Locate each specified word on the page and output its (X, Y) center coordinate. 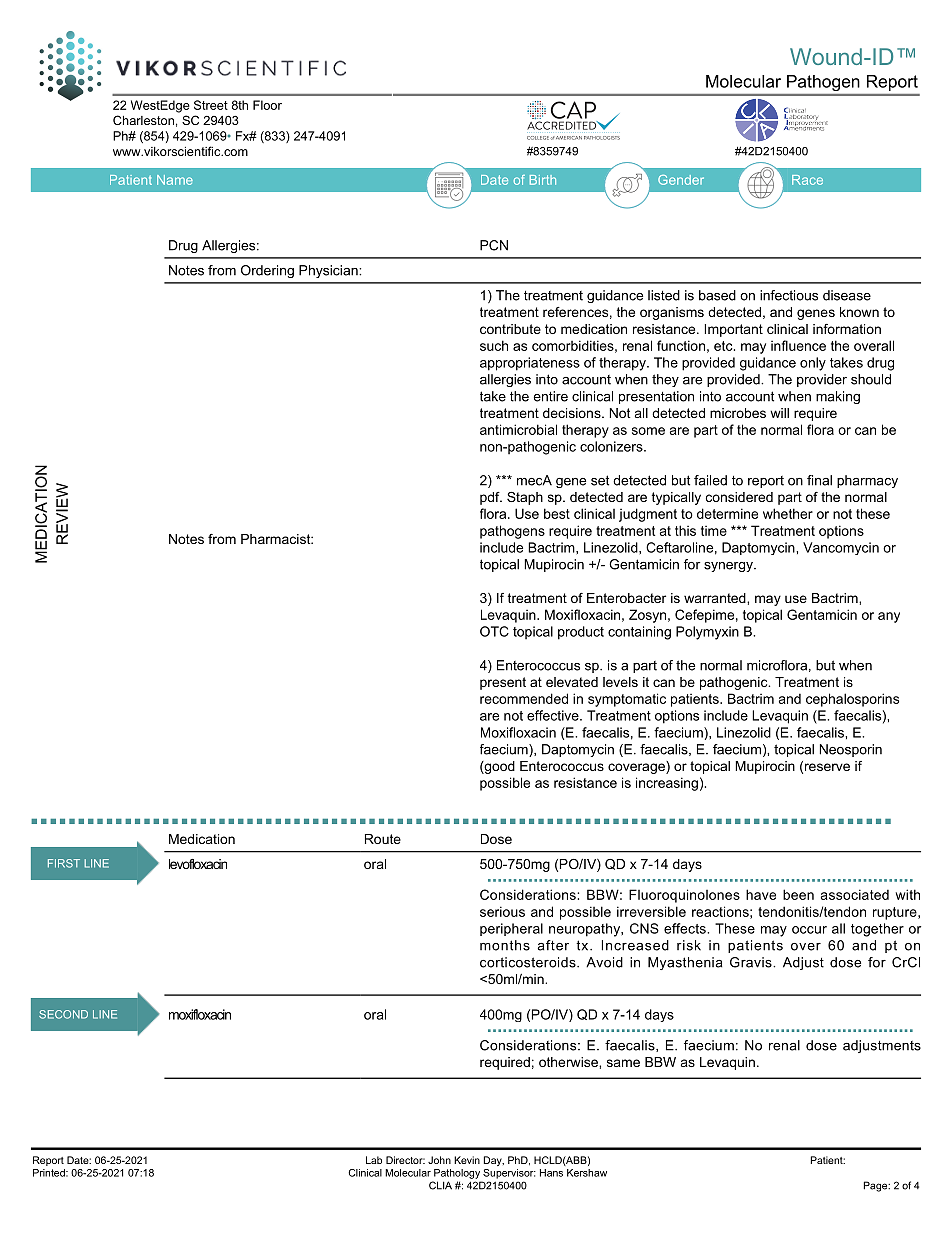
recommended (524, 698)
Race (807, 180)
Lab (374, 1160)
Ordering (267, 271)
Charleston (143, 120)
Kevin (467, 1160)
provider (822, 380)
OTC (494, 631)
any (889, 617)
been (798, 894)
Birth (543, 180)
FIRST (64, 863)
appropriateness (530, 364)
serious (502, 911)
